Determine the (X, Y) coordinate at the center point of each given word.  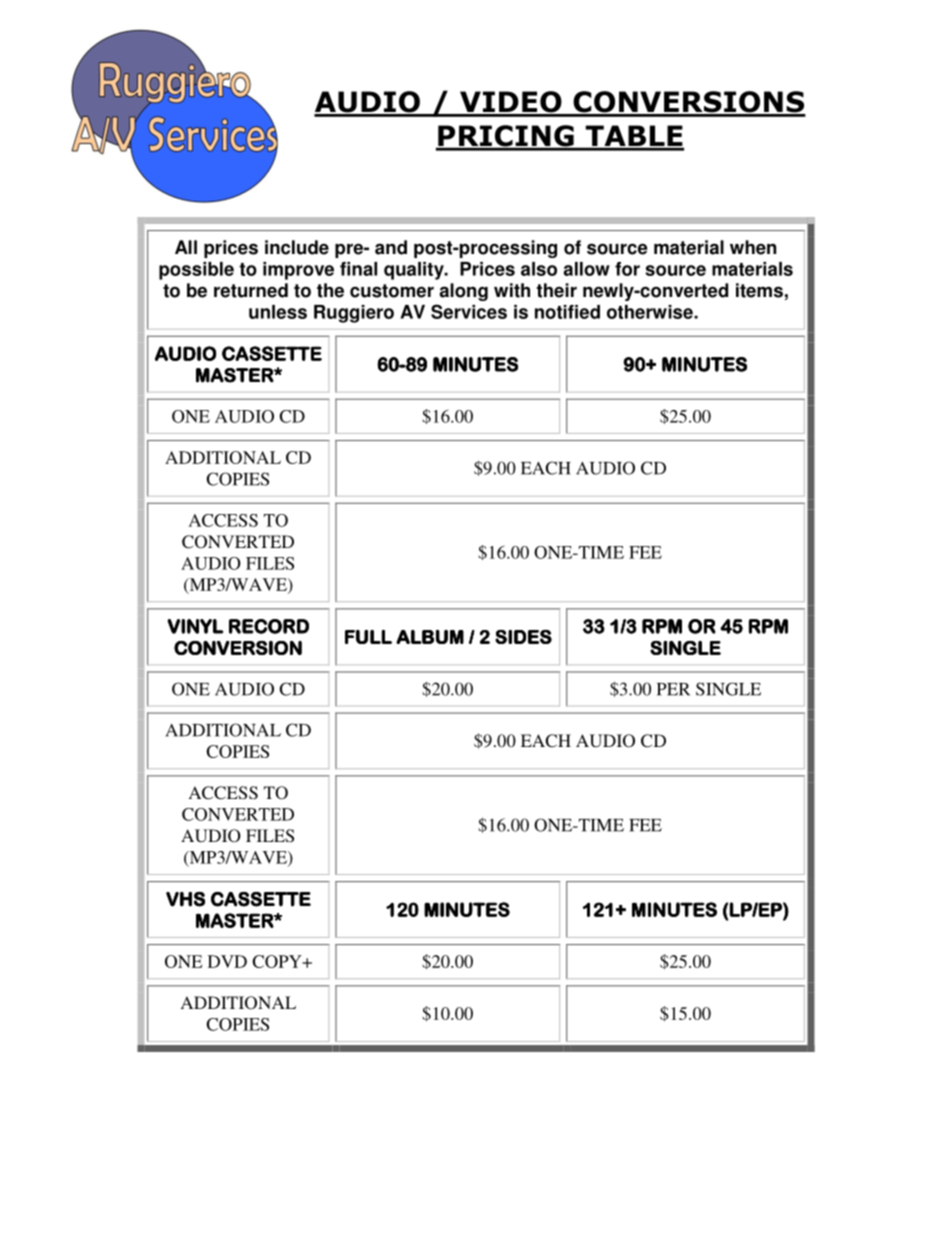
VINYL (195, 626)
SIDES (523, 637)
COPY (278, 961)
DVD (227, 961)
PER (673, 689)
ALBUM (430, 637)
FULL (368, 637)
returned (251, 290)
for (627, 269)
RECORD (269, 626)
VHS (185, 899)
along (463, 292)
